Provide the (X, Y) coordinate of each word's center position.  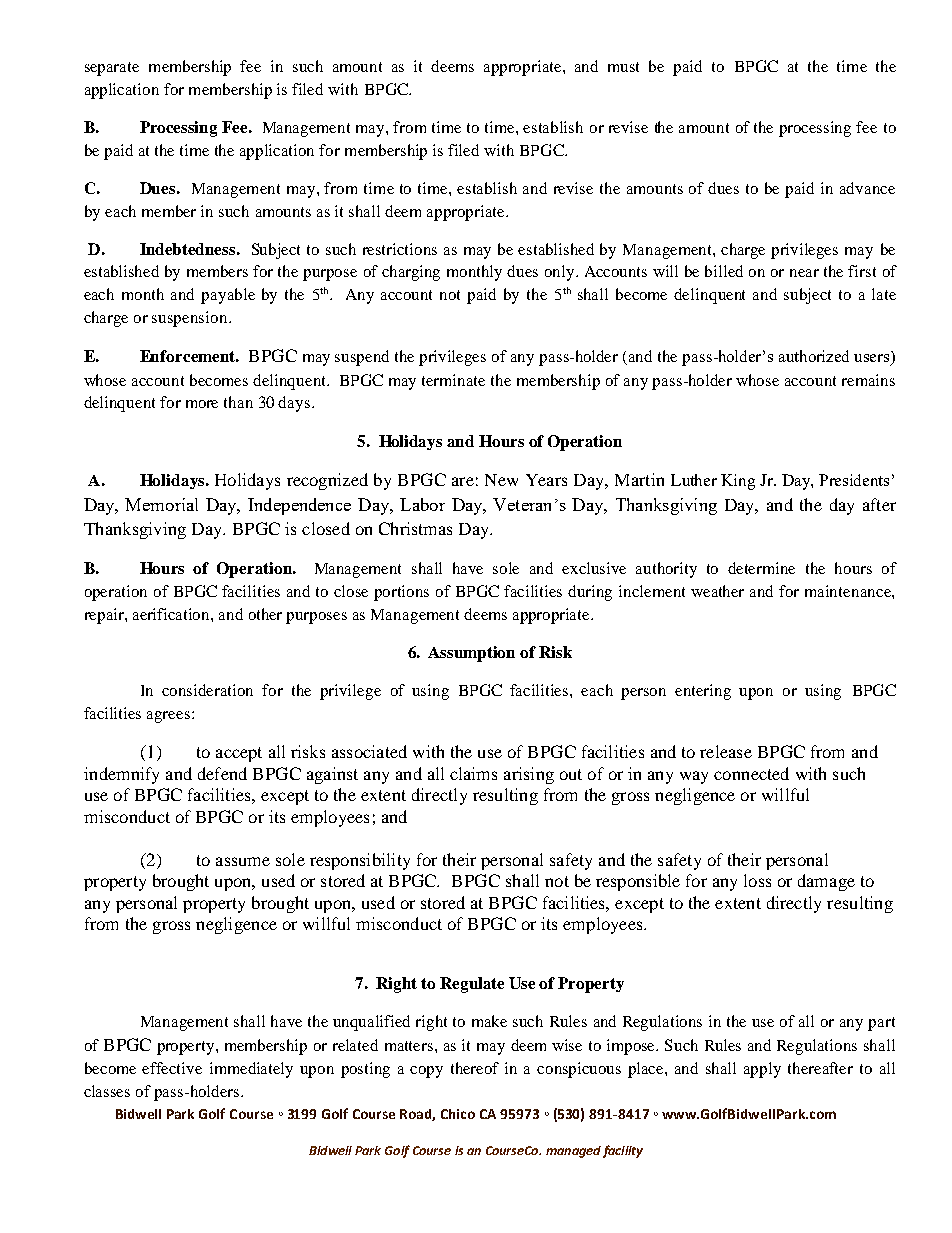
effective (172, 1068)
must (623, 67)
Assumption (471, 654)
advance (867, 188)
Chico (458, 1114)
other (265, 614)
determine (761, 568)
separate (112, 69)
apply (762, 1070)
